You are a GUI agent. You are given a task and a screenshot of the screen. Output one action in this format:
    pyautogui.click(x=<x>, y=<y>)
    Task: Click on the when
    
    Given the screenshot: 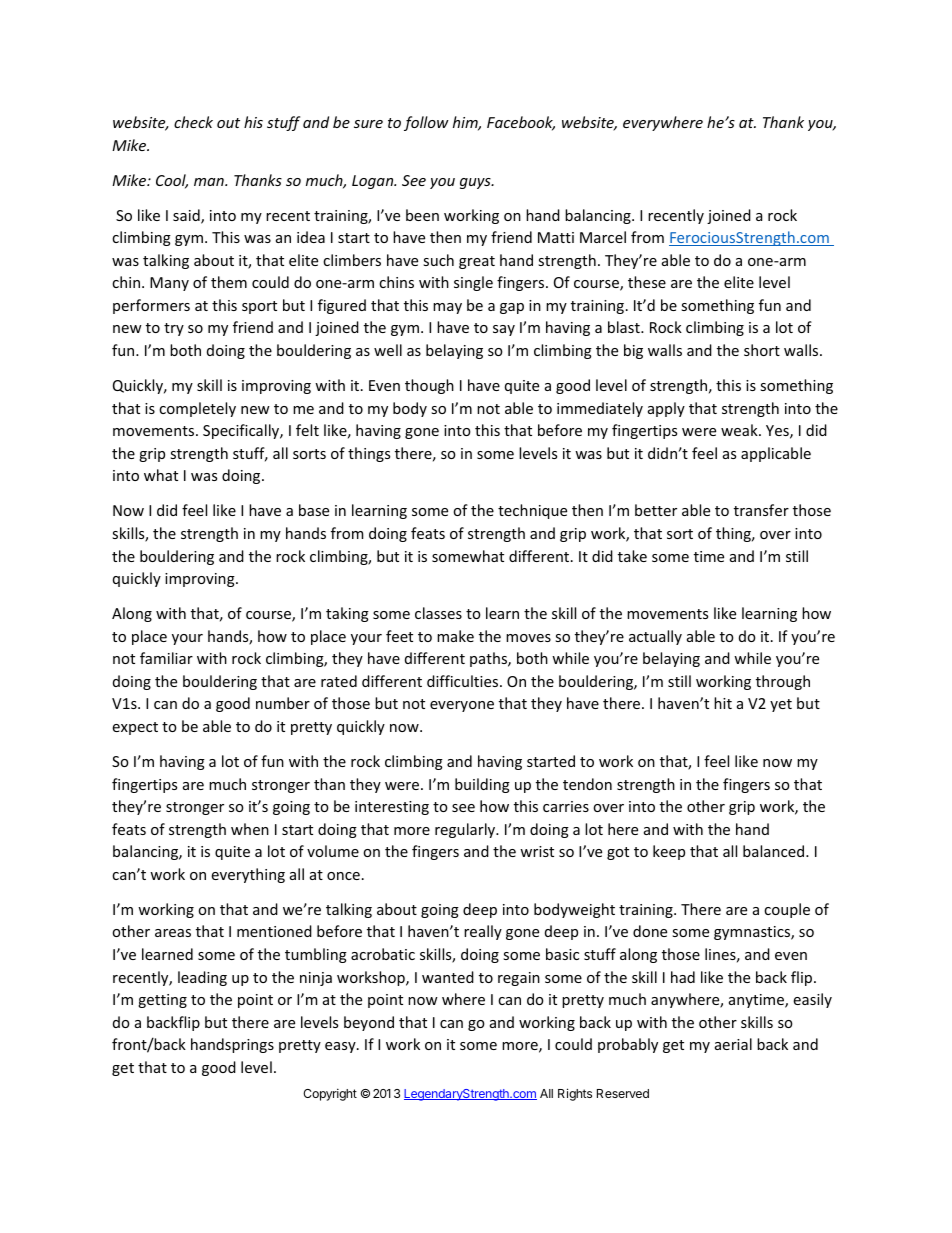 What is the action you would take?
    pyautogui.click(x=250, y=829)
